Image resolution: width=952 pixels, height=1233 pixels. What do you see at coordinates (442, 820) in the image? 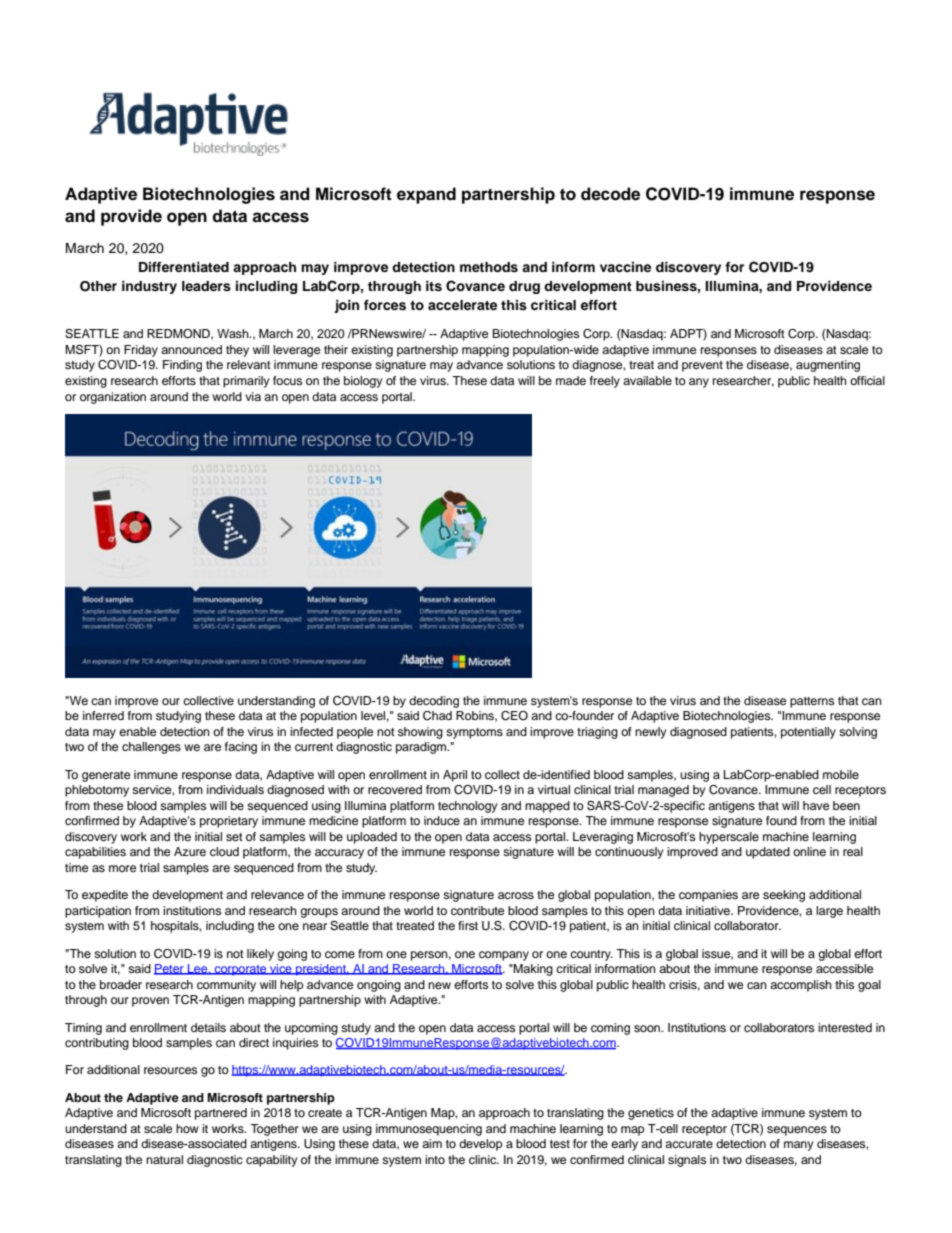
I see `induce` at bounding box center [442, 820].
